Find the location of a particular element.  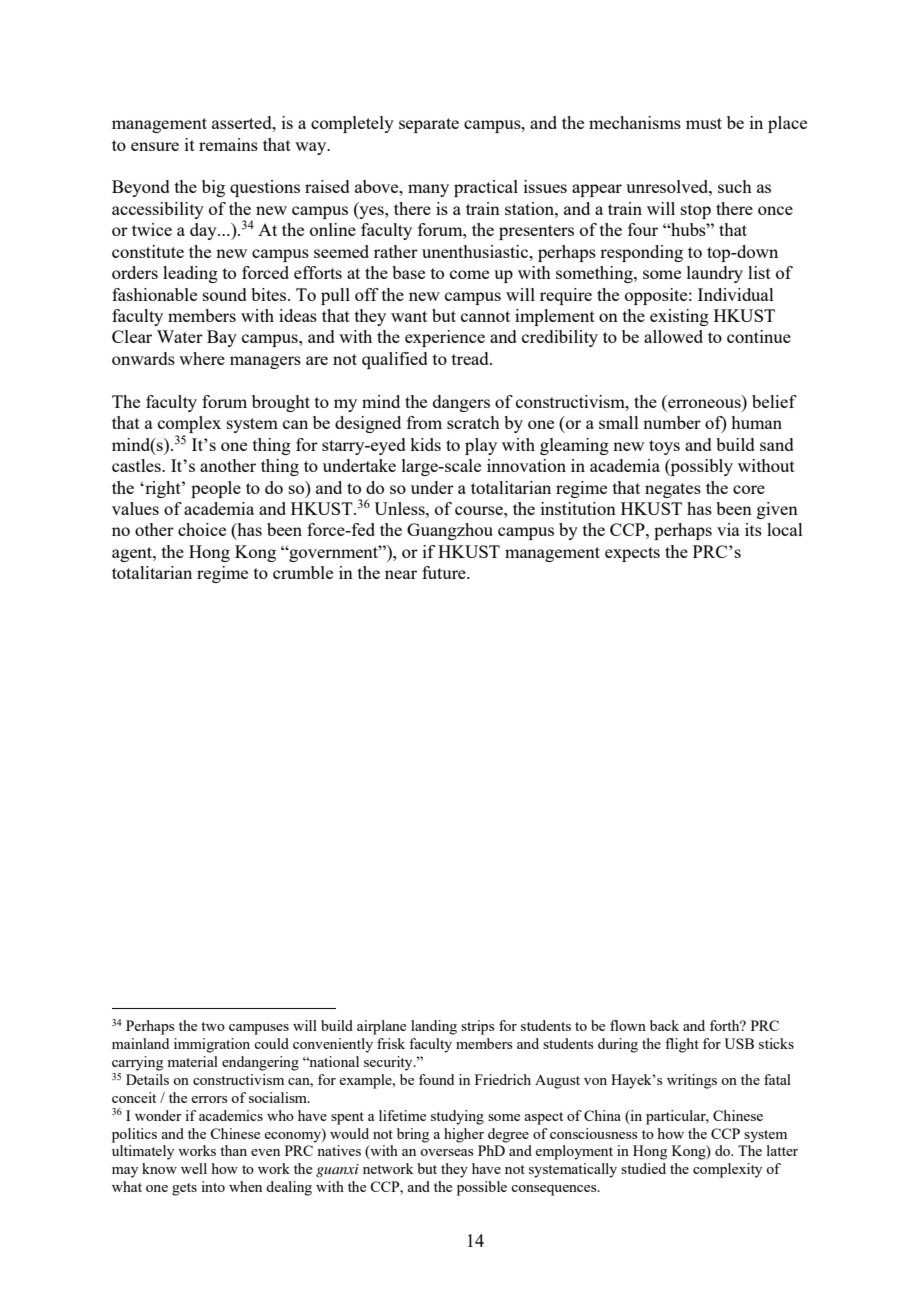

back is located at coordinates (664, 1025).
